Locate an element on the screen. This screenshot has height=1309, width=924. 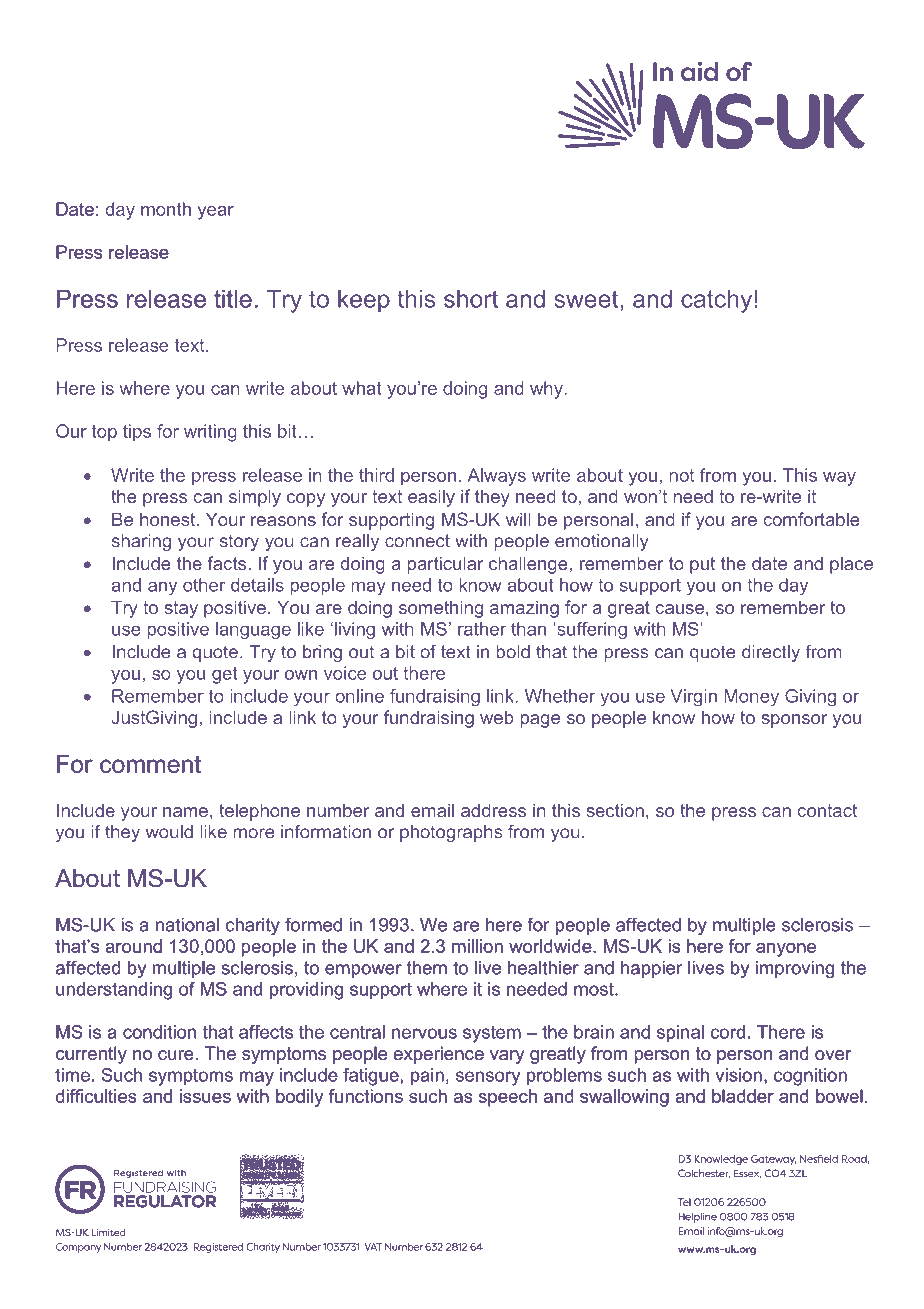
sweet is located at coordinates (587, 299).
